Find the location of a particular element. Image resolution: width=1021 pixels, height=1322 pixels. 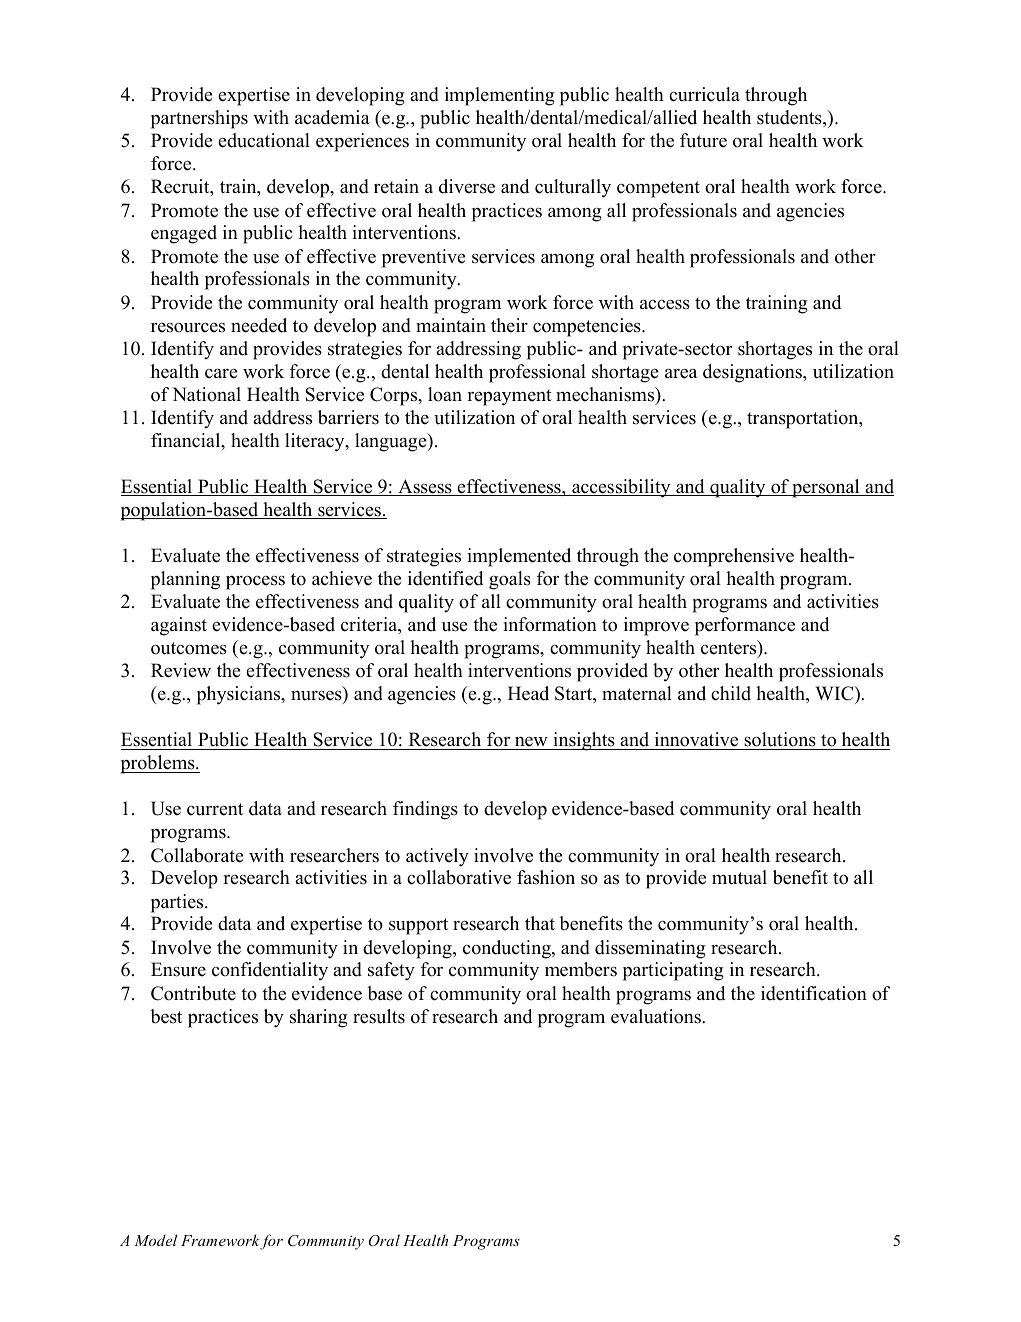

implementing is located at coordinates (500, 96).
